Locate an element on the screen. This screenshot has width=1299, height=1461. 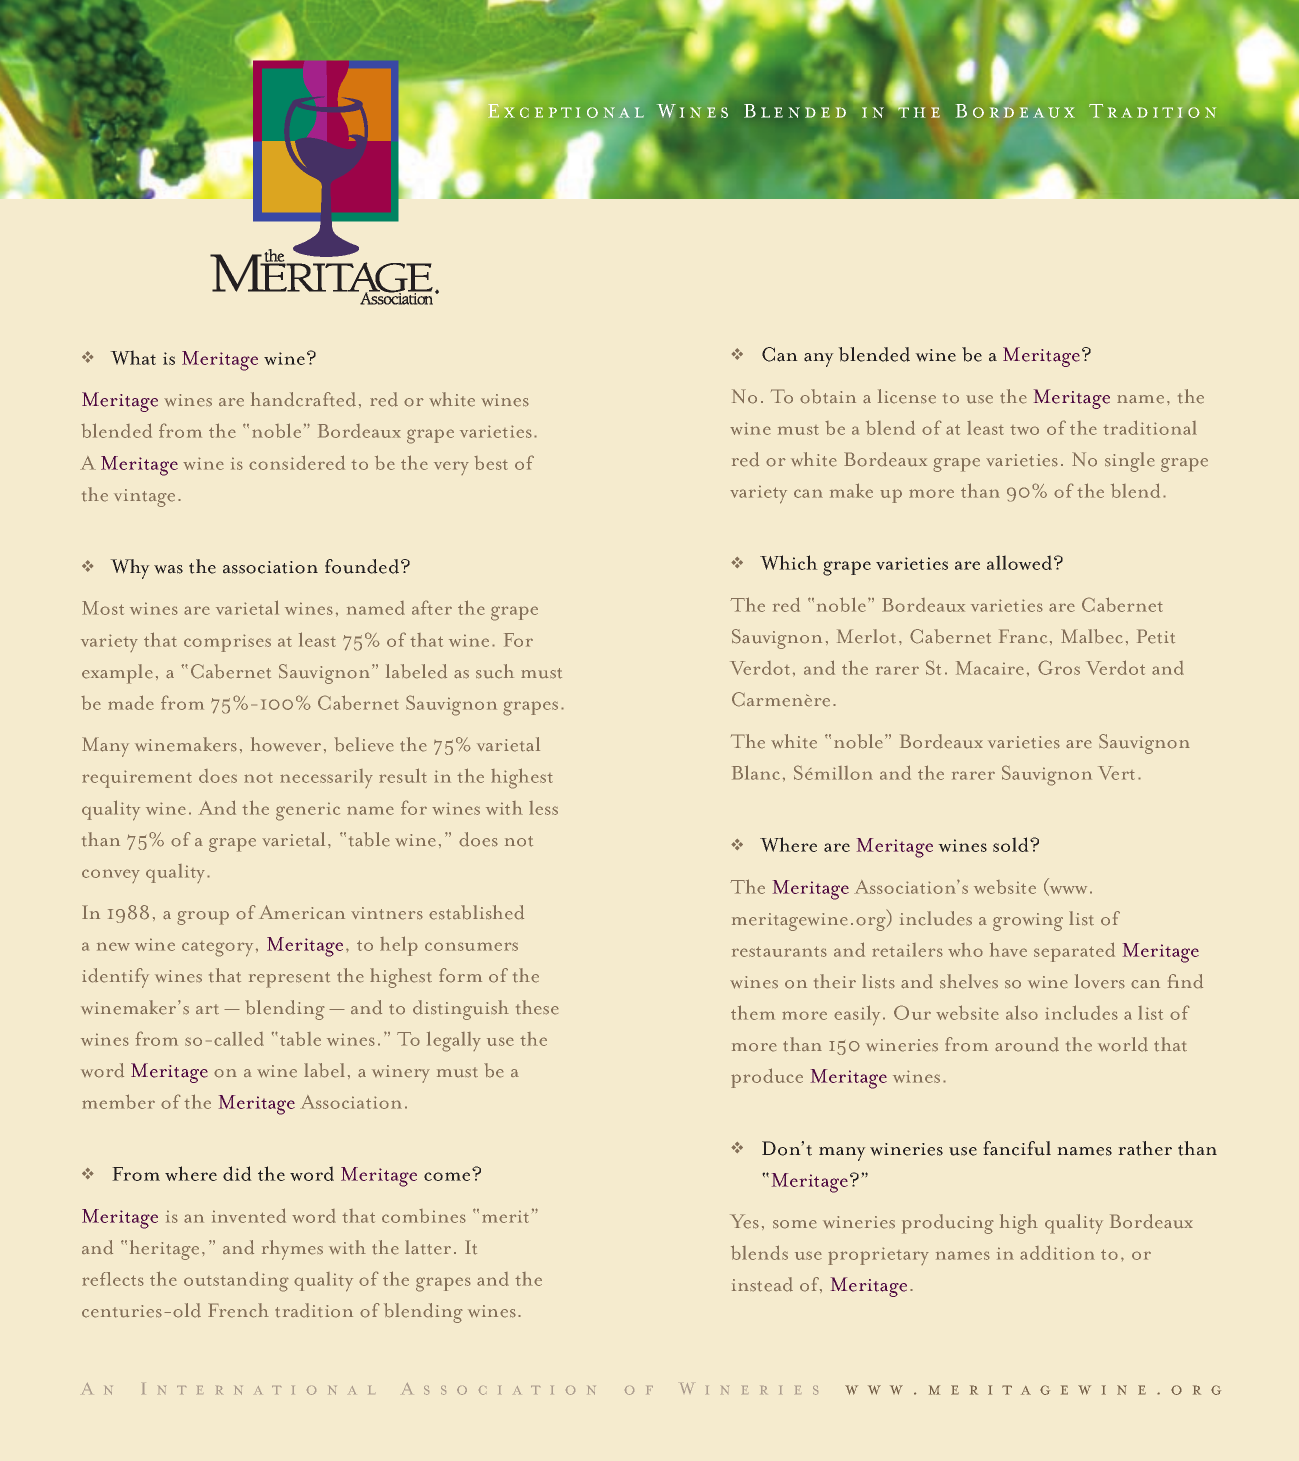
addition is located at coordinates (1057, 1252).
